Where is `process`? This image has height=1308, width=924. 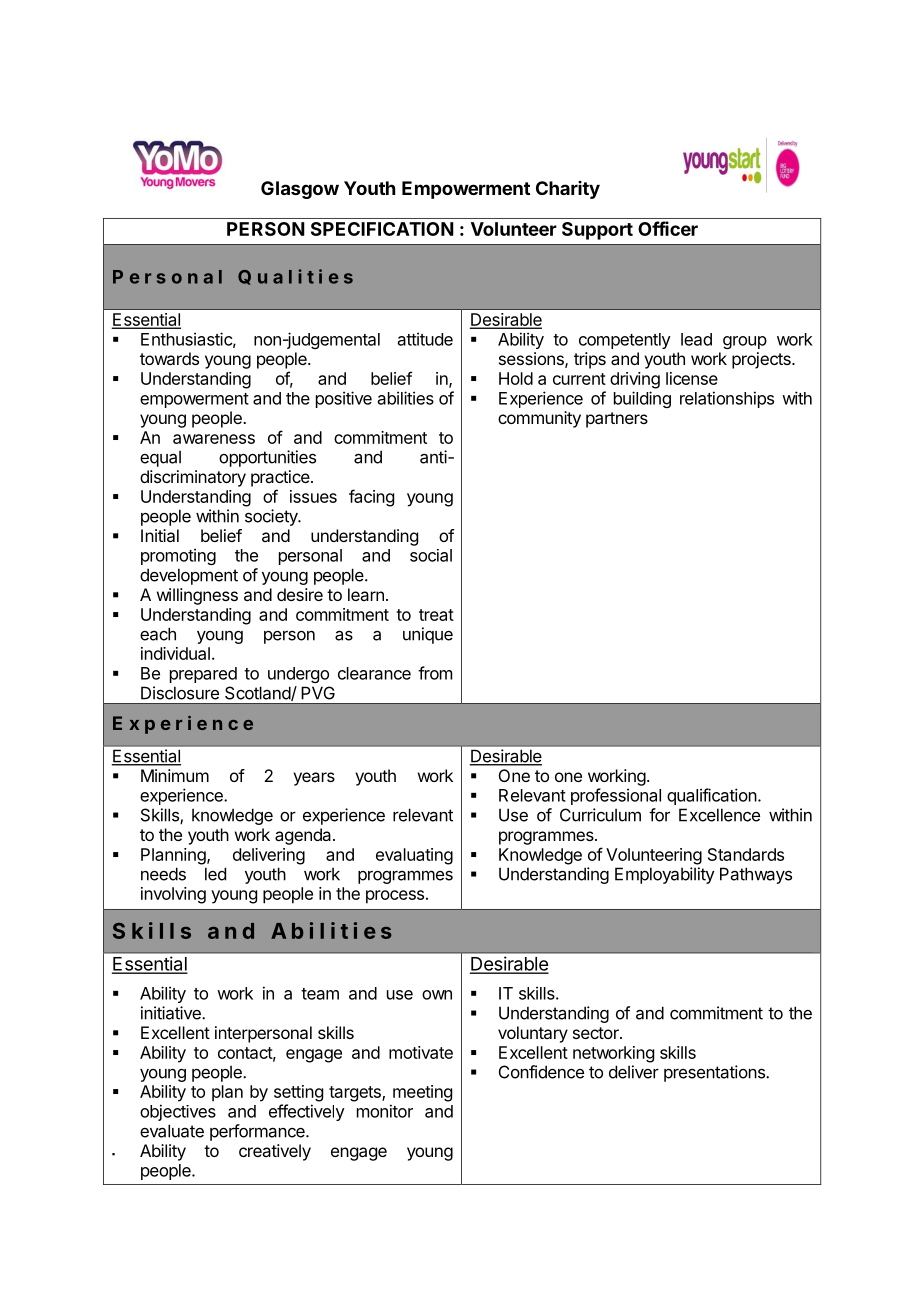
process is located at coordinates (395, 897).
